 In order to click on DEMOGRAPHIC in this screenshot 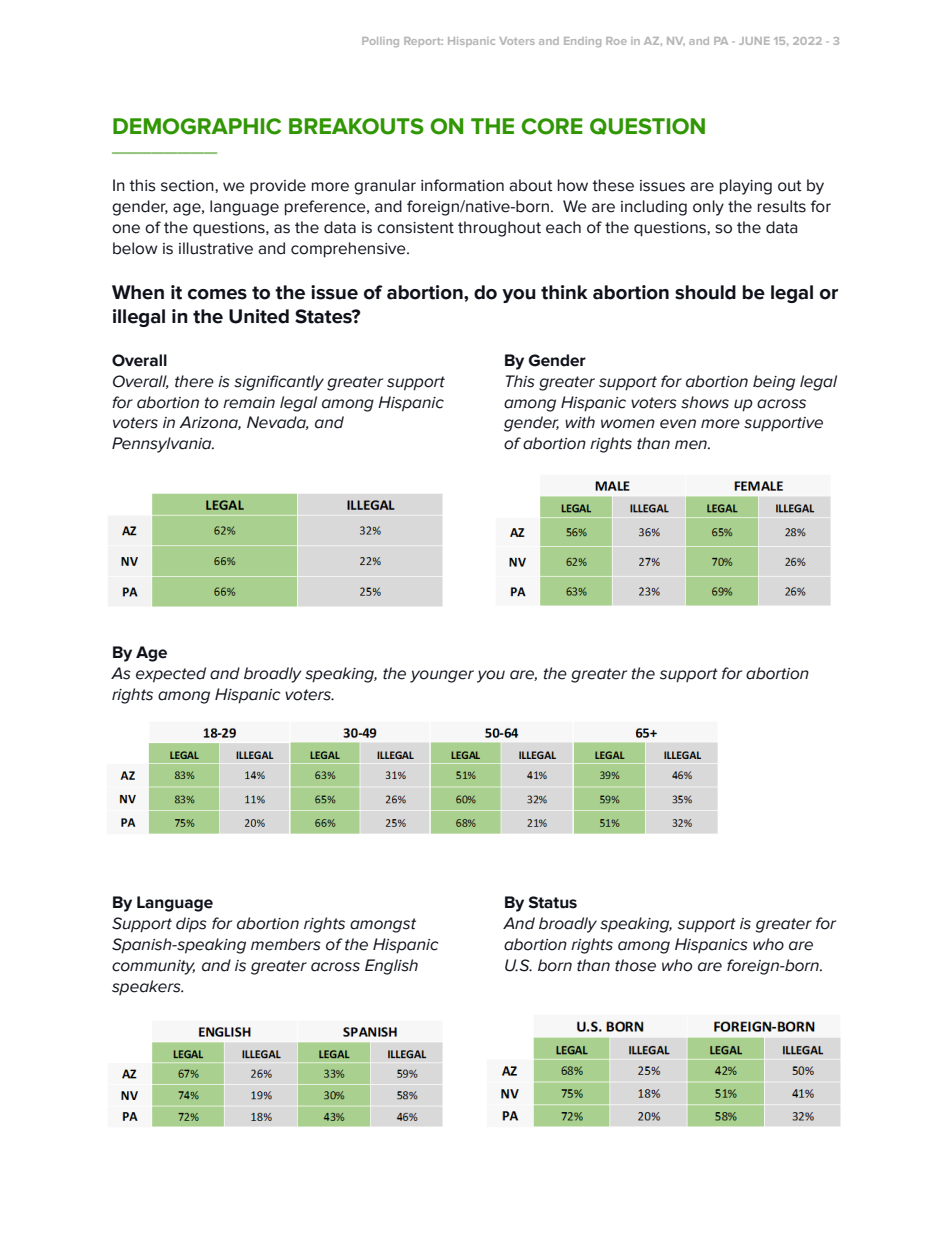, I will do `click(197, 126)`.
